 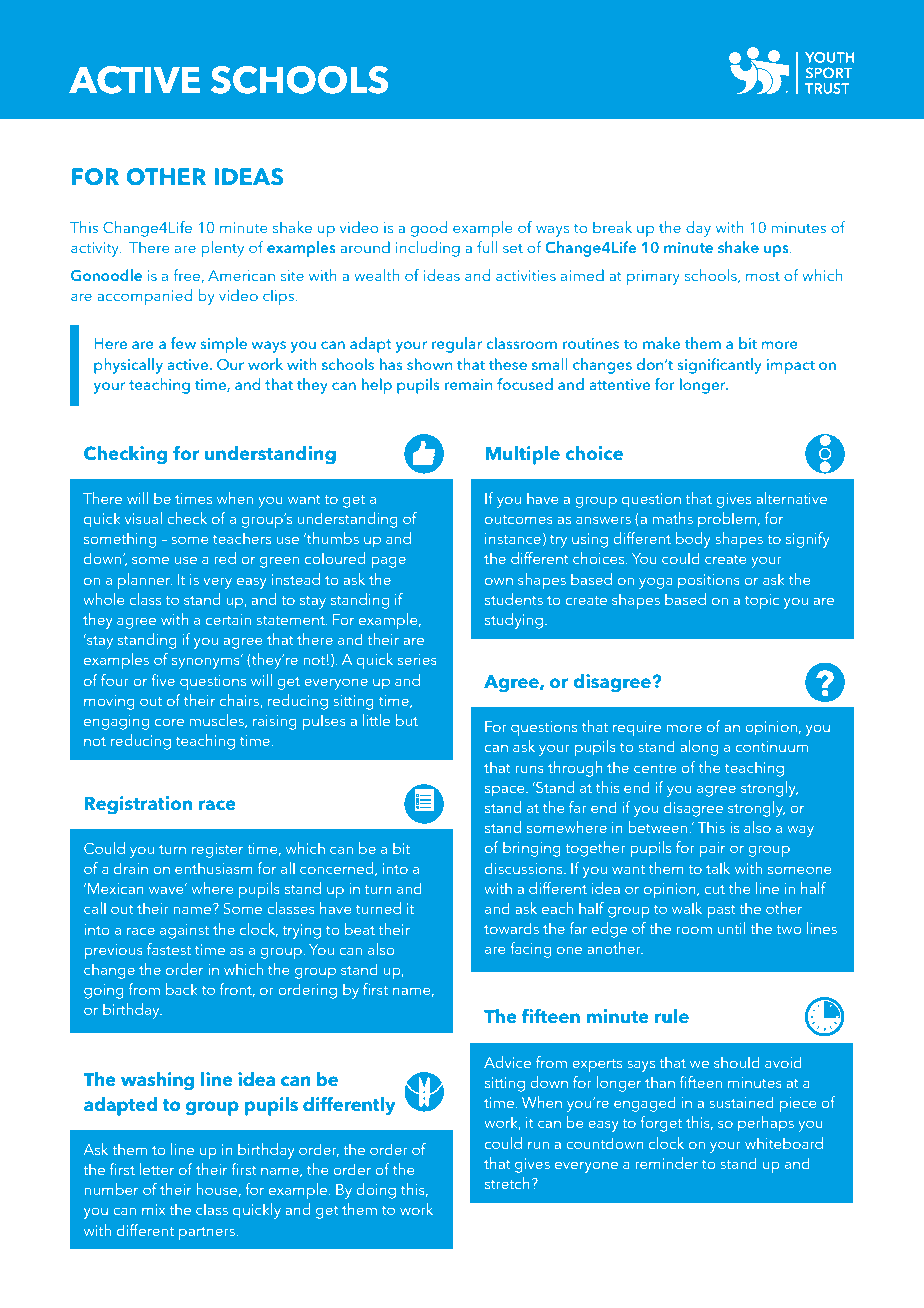 What do you see at coordinates (667, 1163) in the image?
I see `reminder` at bounding box center [667, 1163].
